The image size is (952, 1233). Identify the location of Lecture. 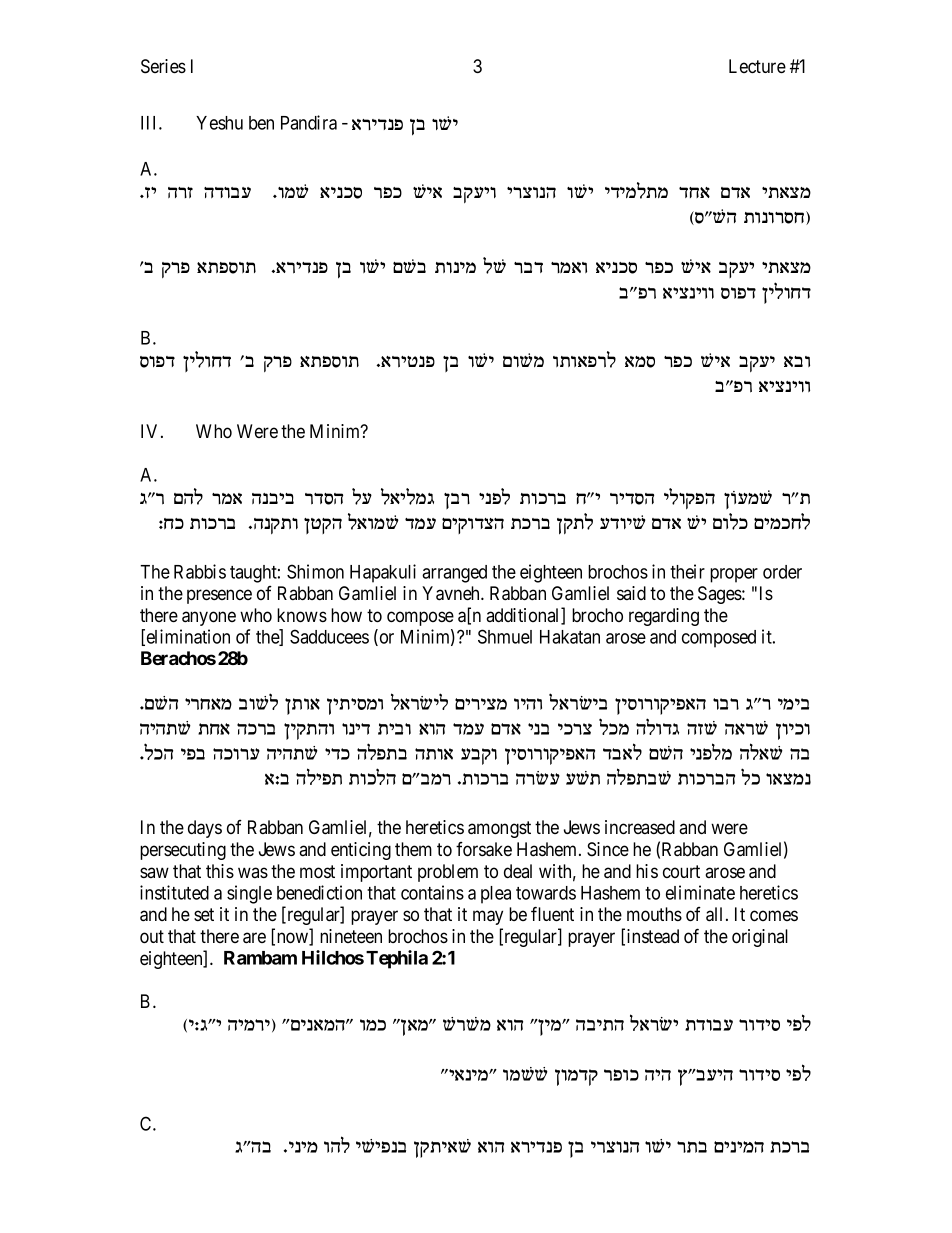
(757, 66).
